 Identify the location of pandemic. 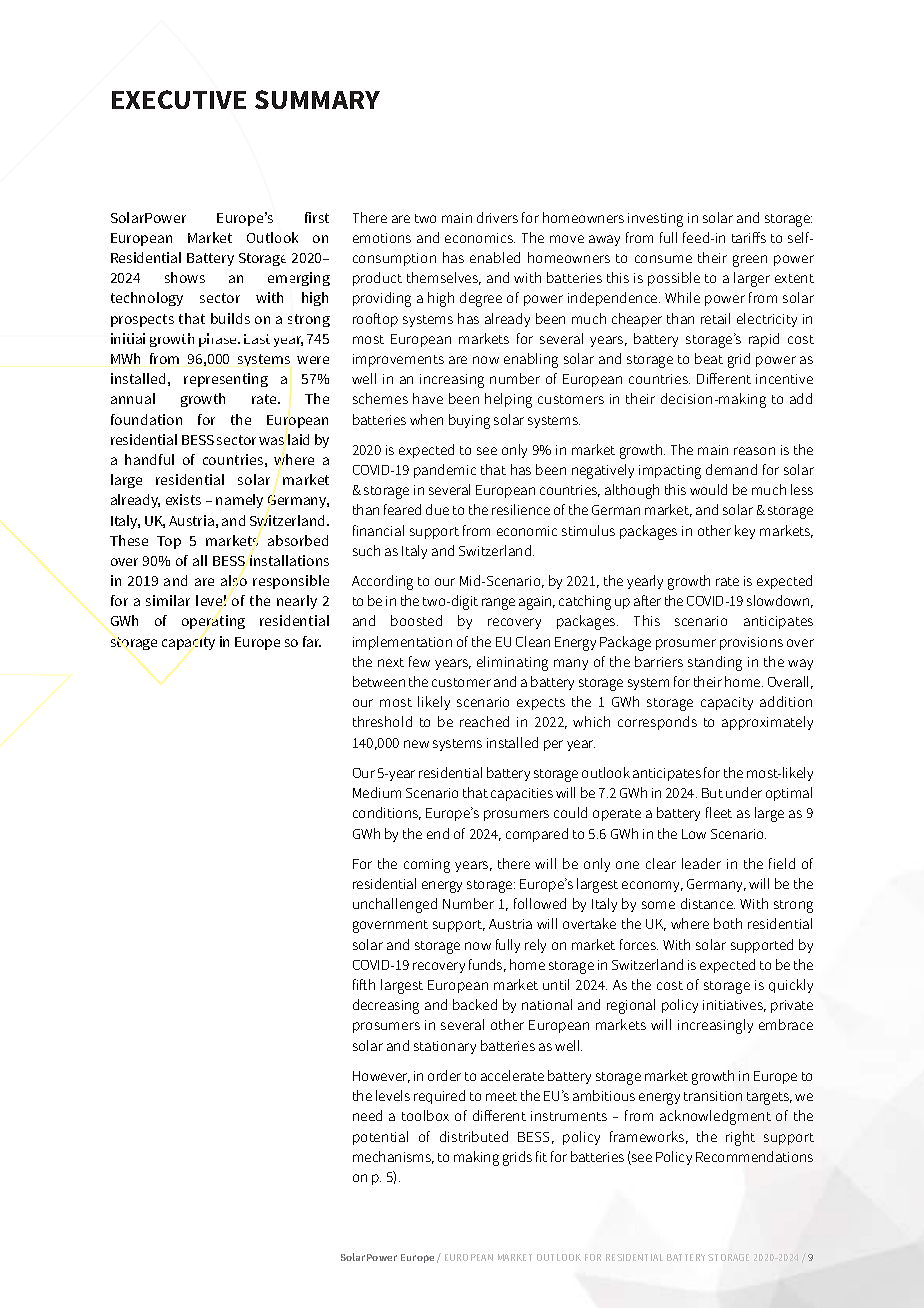
(445, 471).
